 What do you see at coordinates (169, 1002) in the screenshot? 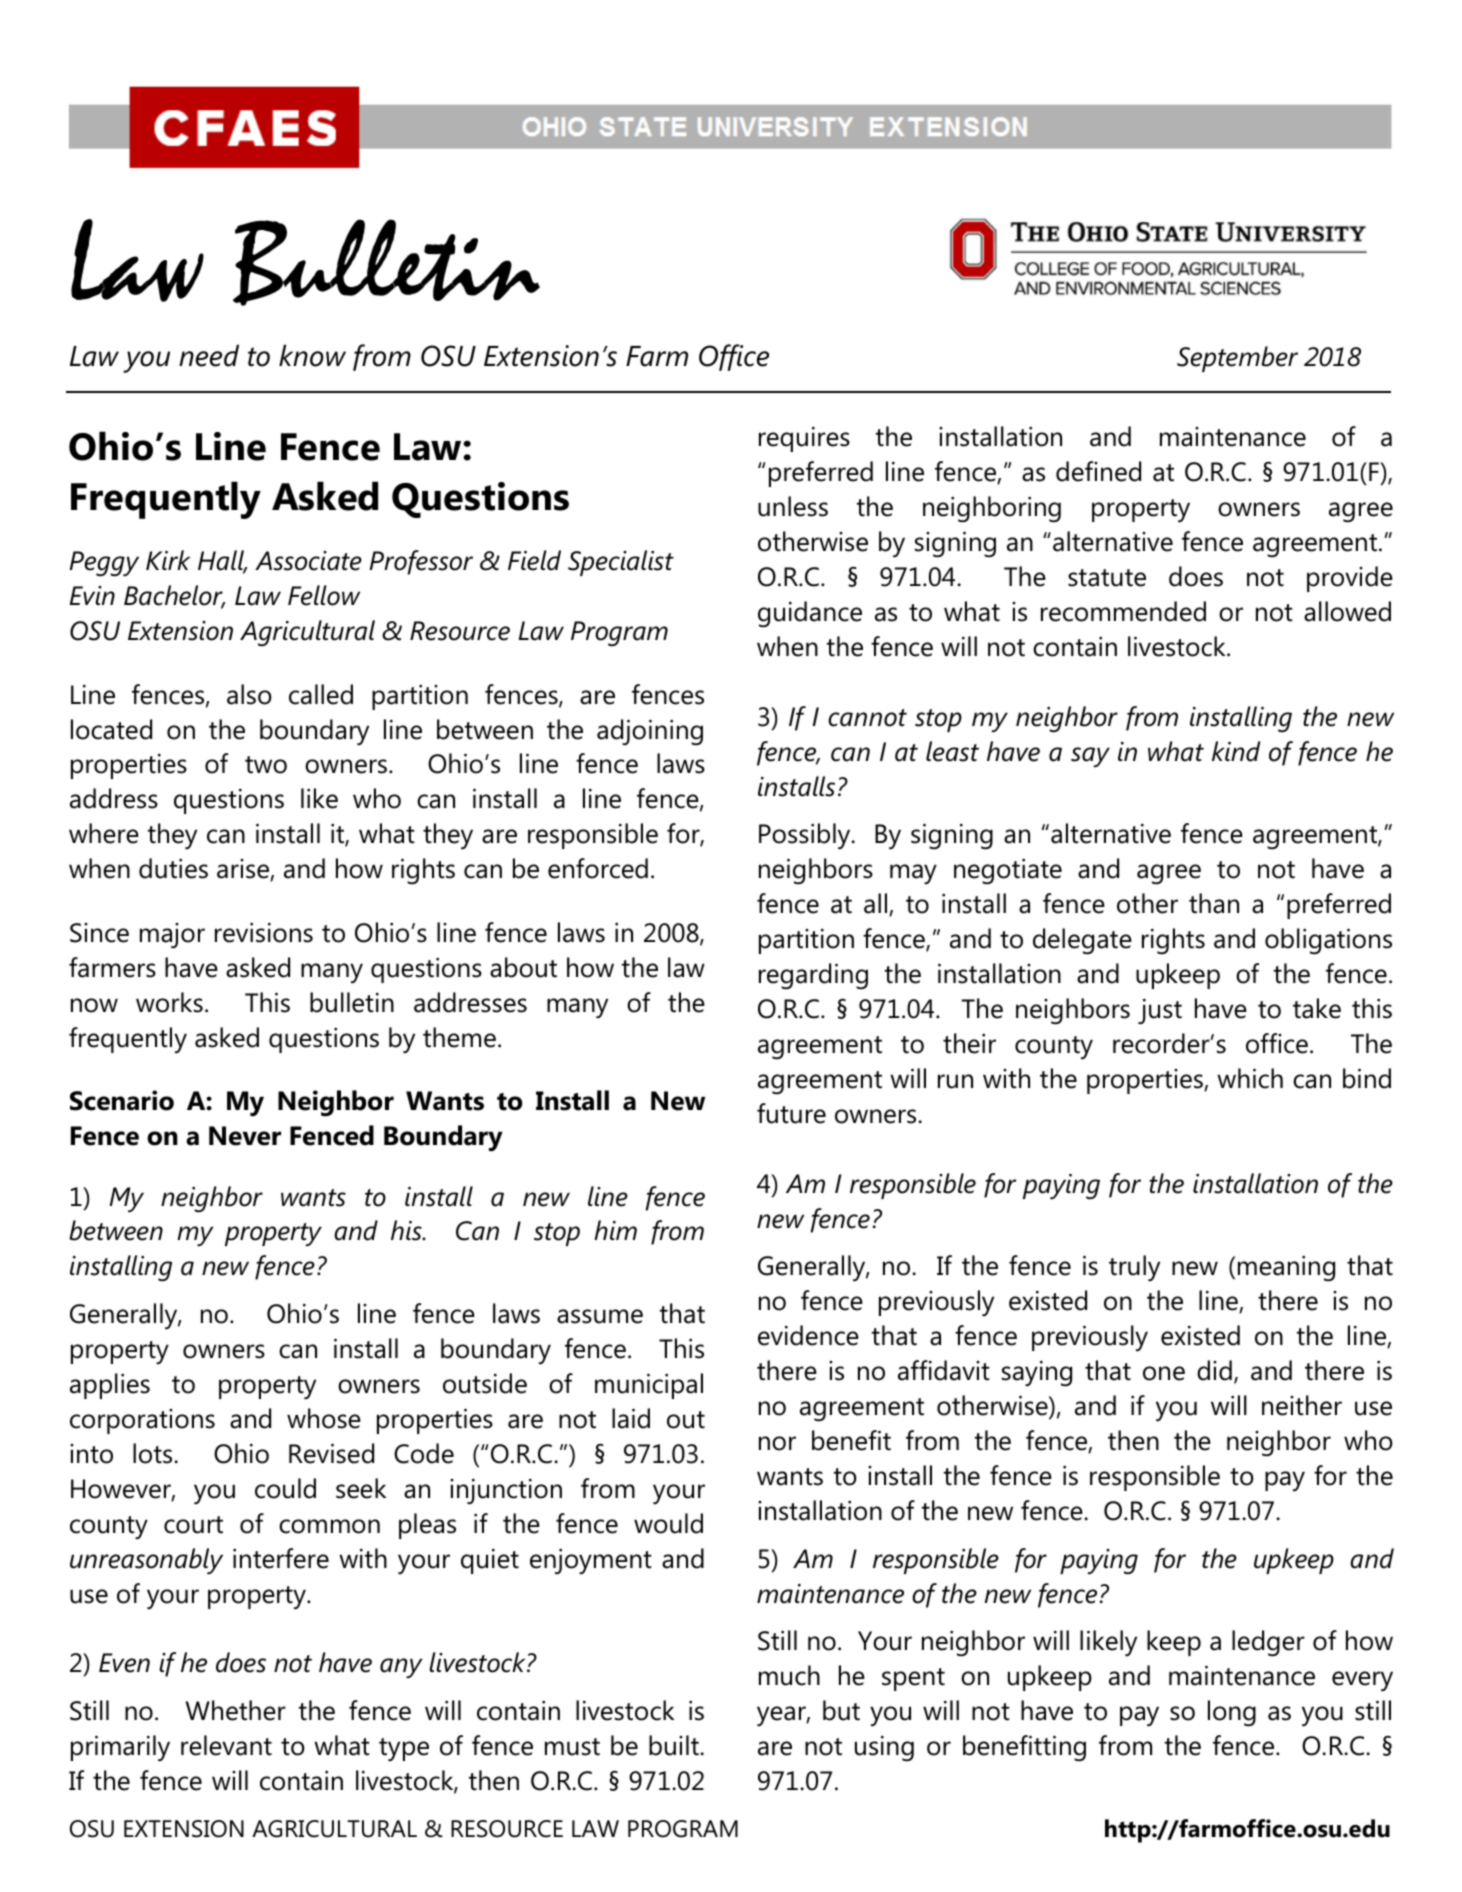
I see `works` at bounding box center [169, 1002].
